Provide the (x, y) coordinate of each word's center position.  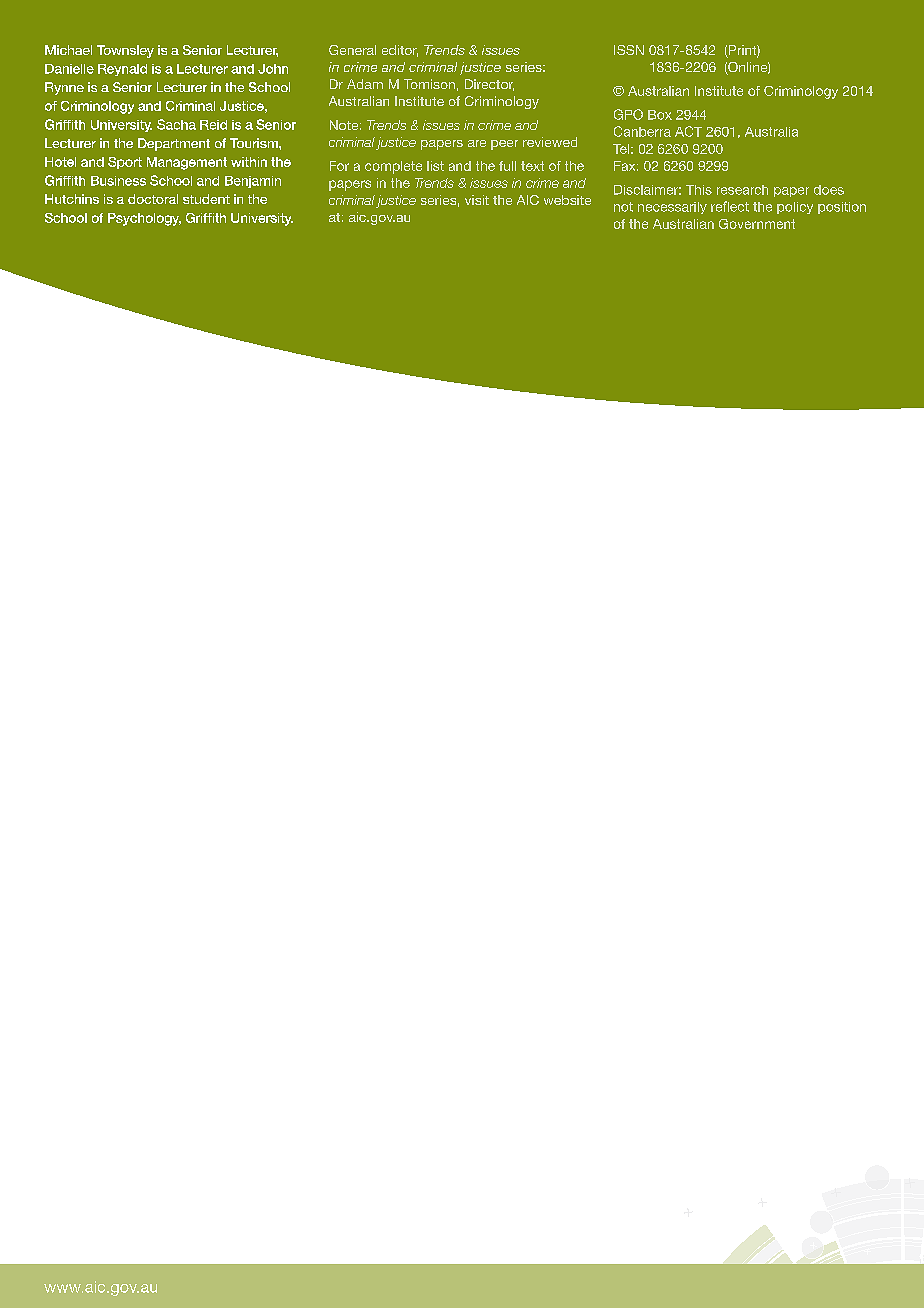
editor (400, 51)
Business (118, 181)
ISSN (629, 50)
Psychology (144, 219)
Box (660, 115)
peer (504, 145)
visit (477, 200)
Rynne (64, 88)
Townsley (125, 51)
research (742, 190)
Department (174, 144)
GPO (628, 114)
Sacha (176, 124)
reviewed (550, 142)
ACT (688, 131)
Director (489, 85)
